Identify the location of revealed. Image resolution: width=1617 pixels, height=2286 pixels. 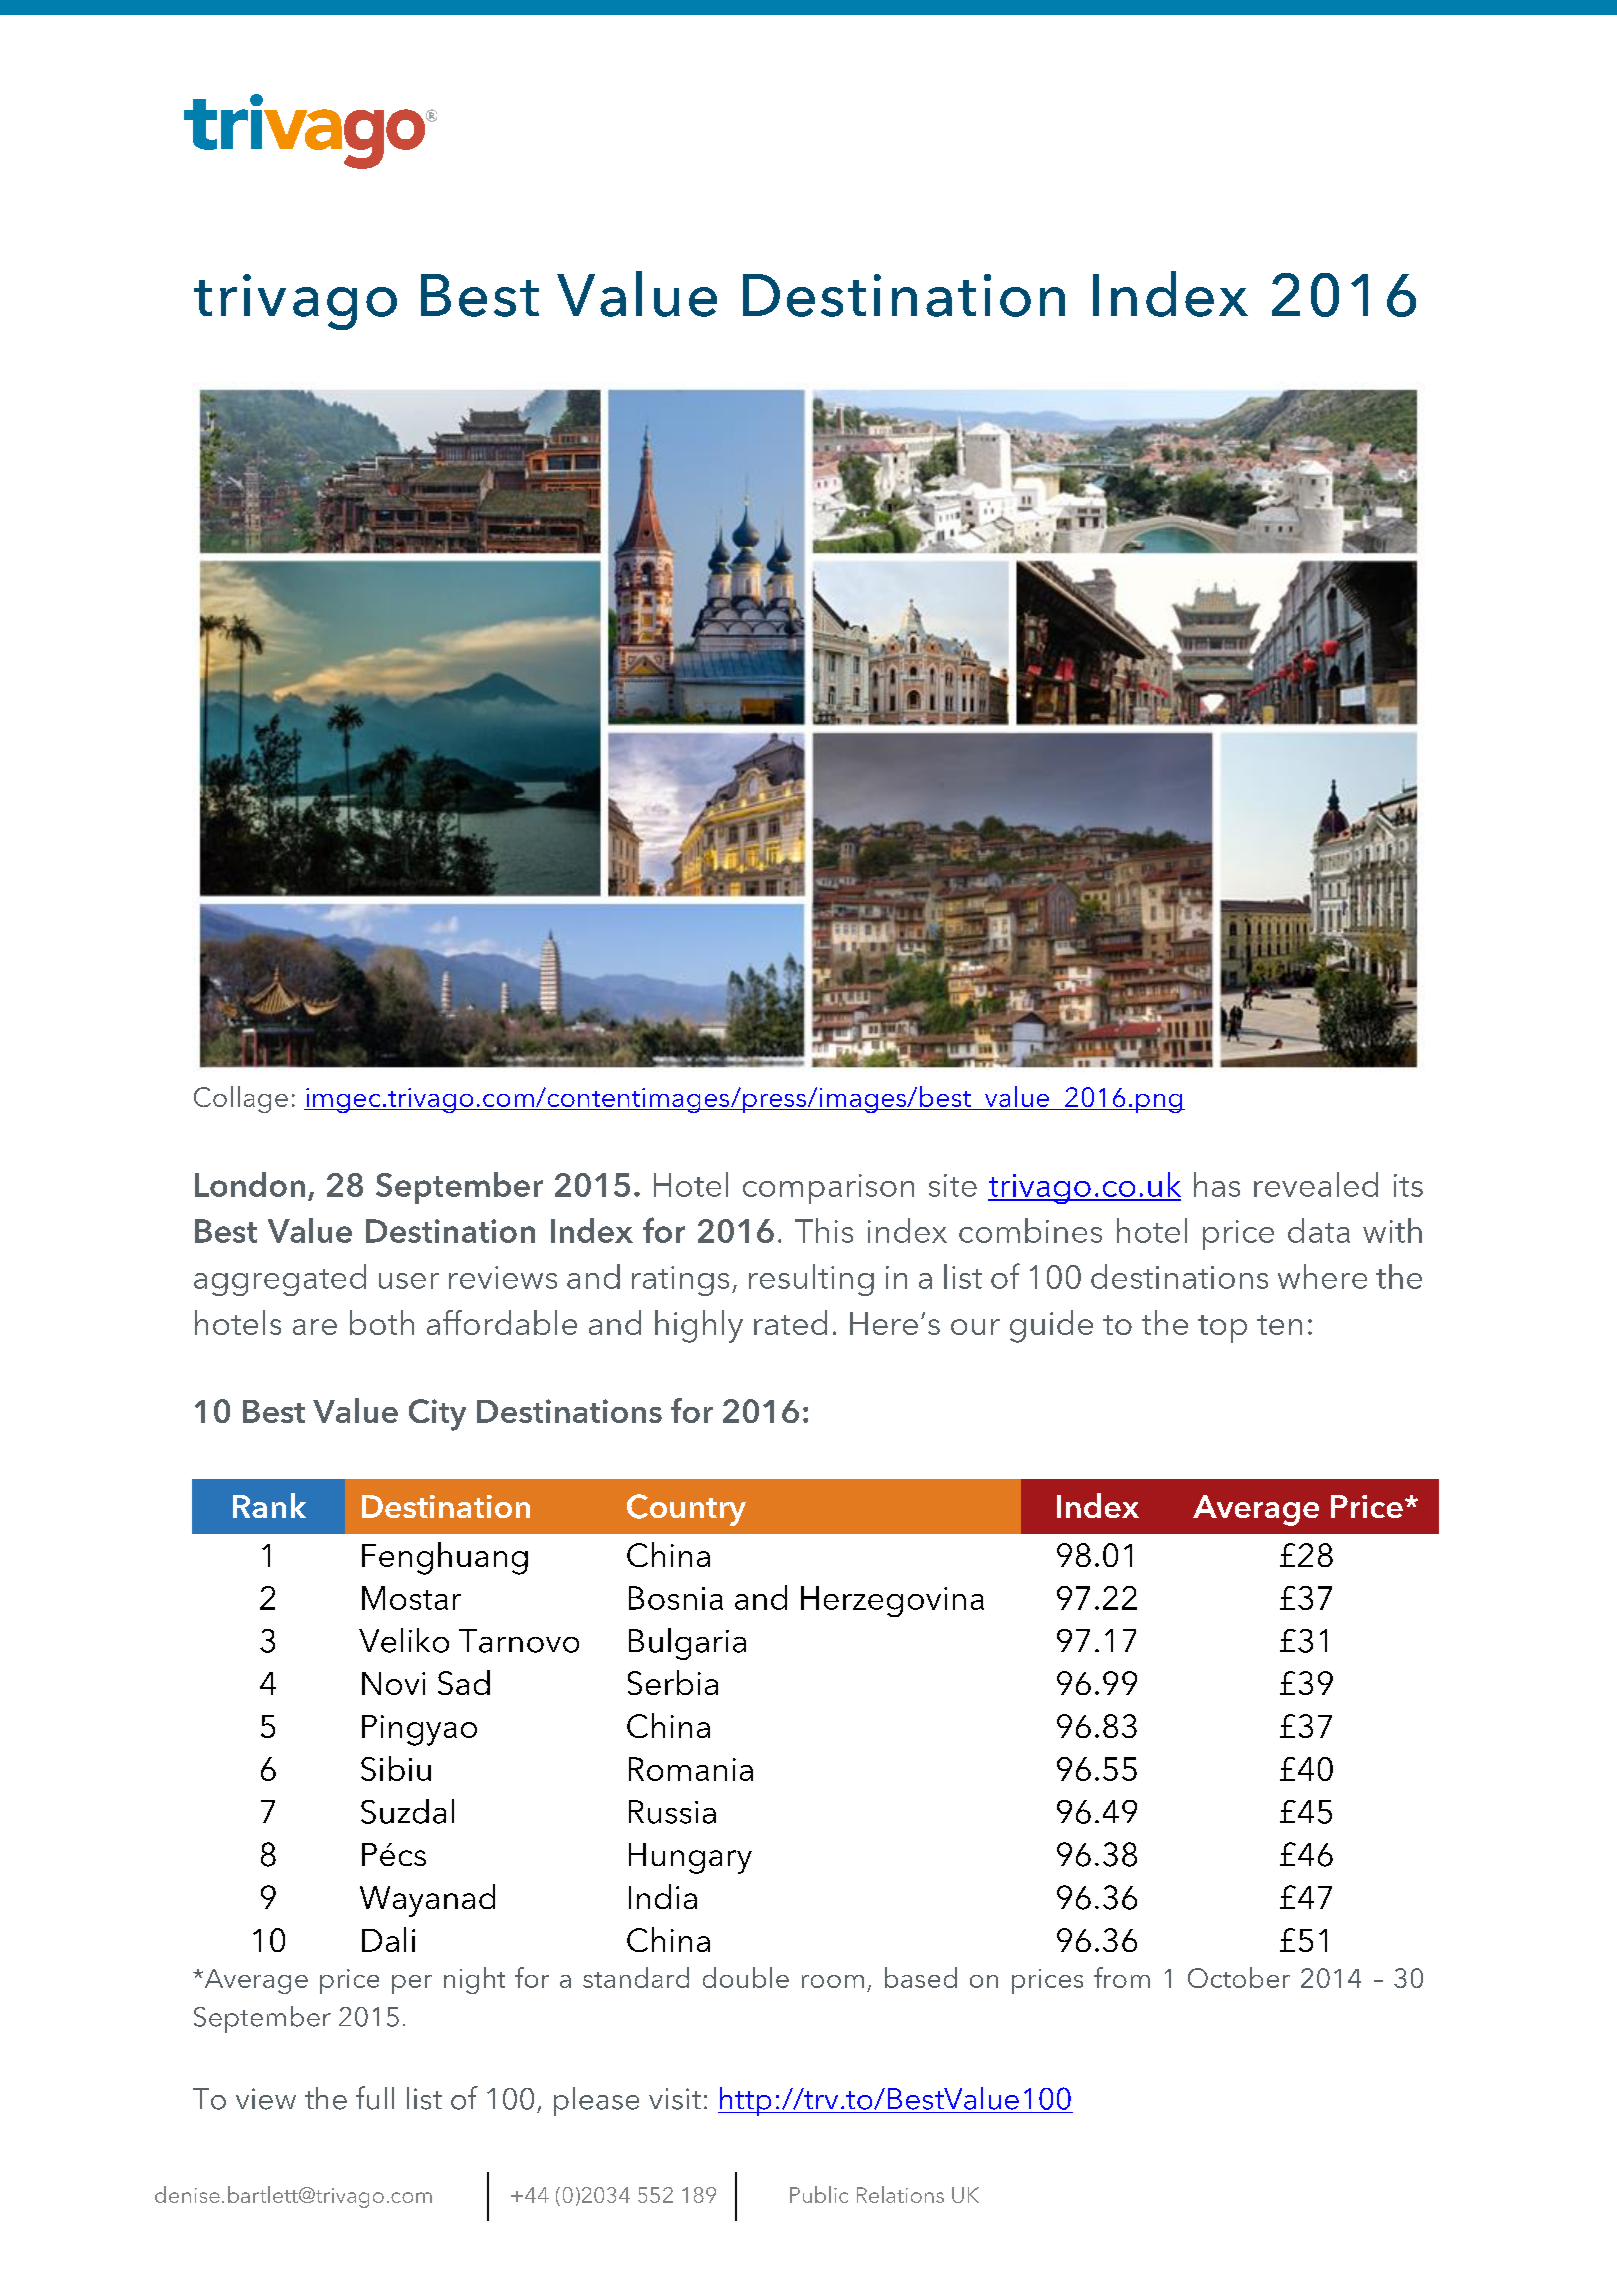
(1316, 1184).
